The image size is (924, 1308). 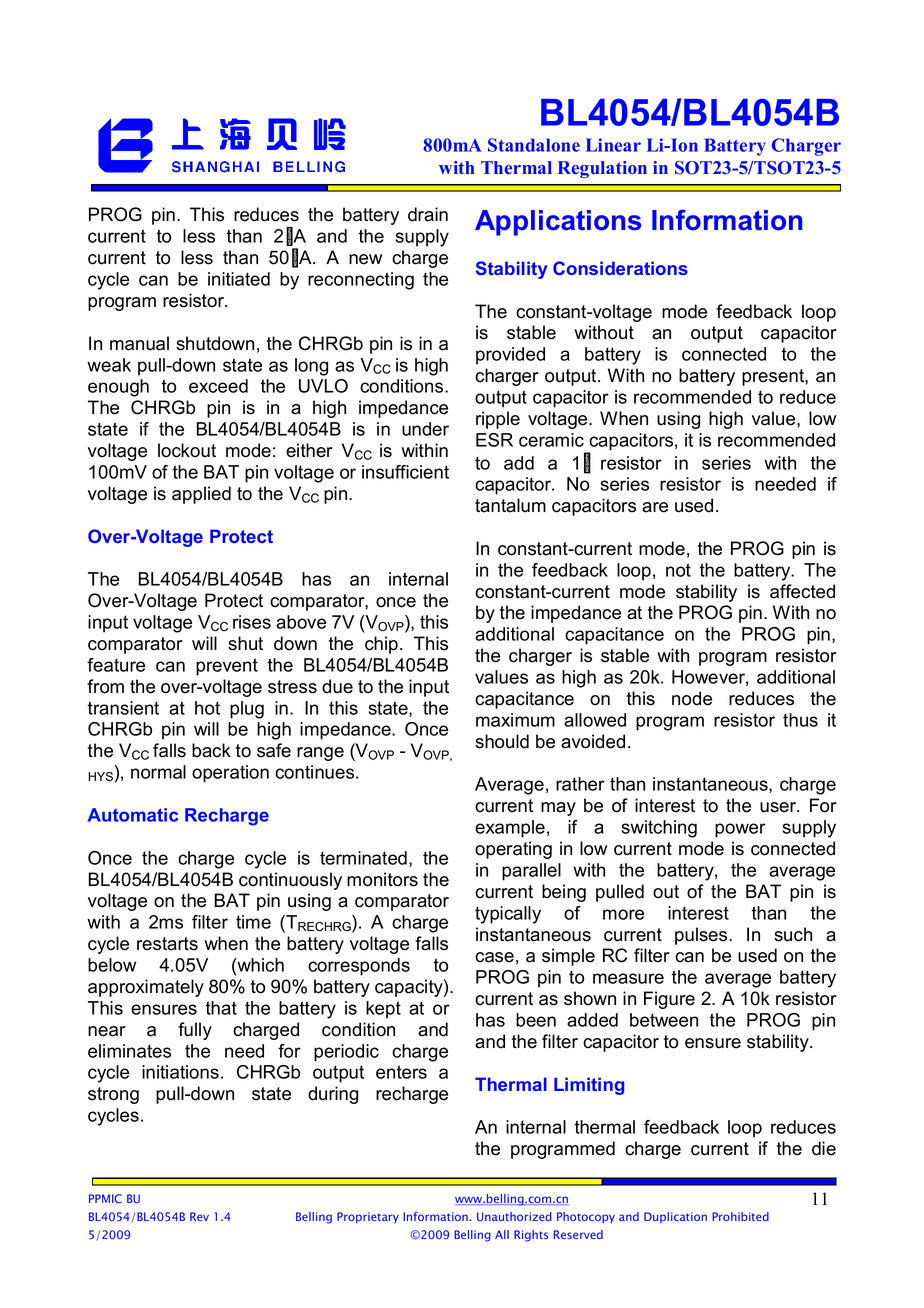 What do you see at coordinates (602, 169) in the page?
I see `Regulation` at bounding box center [602, 169].
